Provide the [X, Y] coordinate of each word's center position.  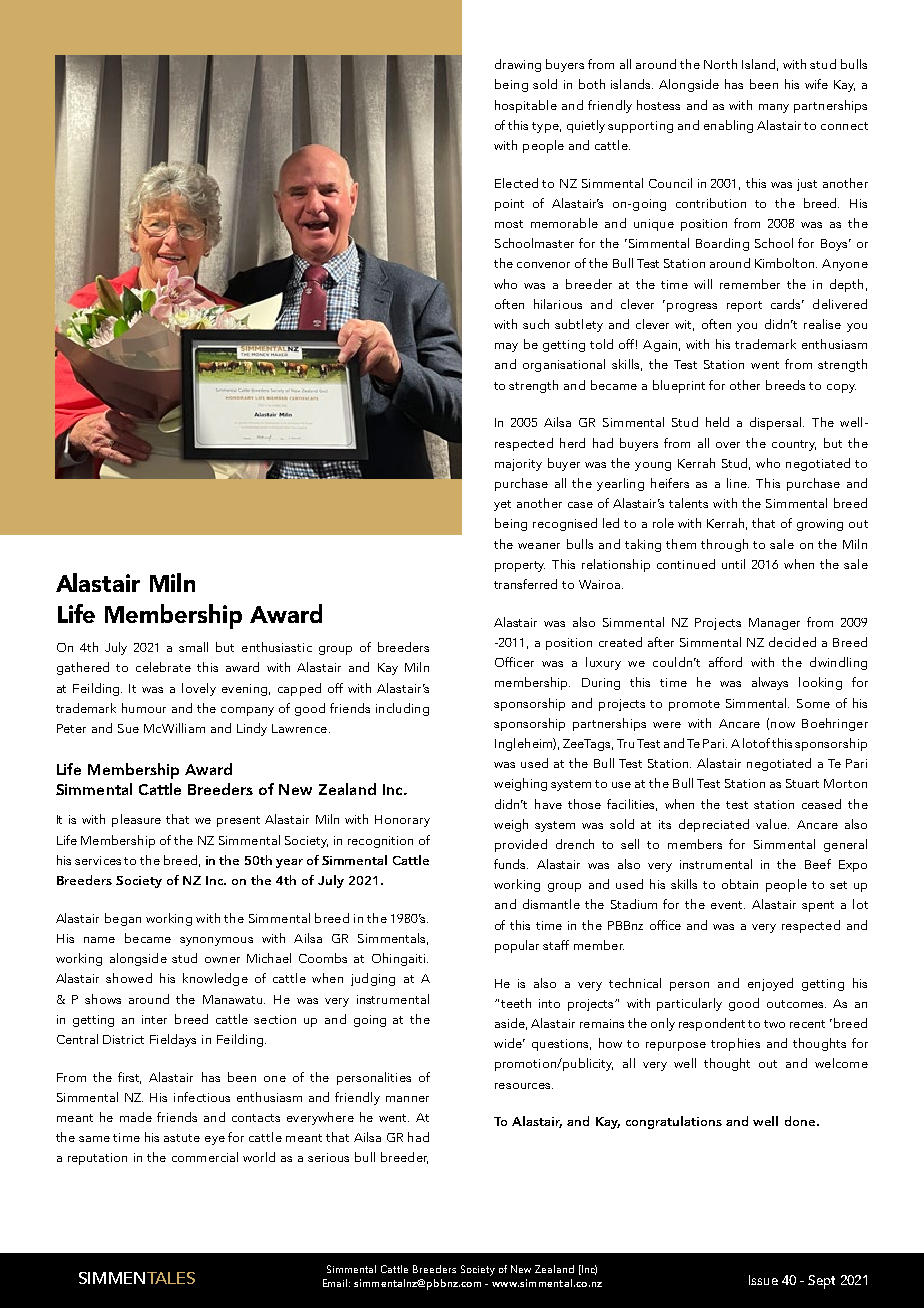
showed [129, 978]
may [506, 347]
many [774, 108]
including [402, 709]
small [193, 647]
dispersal [777, 423]
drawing [518, 65]
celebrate [163, 667]
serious [328, 1157]
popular [517, 946]
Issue [763, 1280]
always [770, 683]
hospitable [526, 106]
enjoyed [770, 984]
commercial [205, 1157]
